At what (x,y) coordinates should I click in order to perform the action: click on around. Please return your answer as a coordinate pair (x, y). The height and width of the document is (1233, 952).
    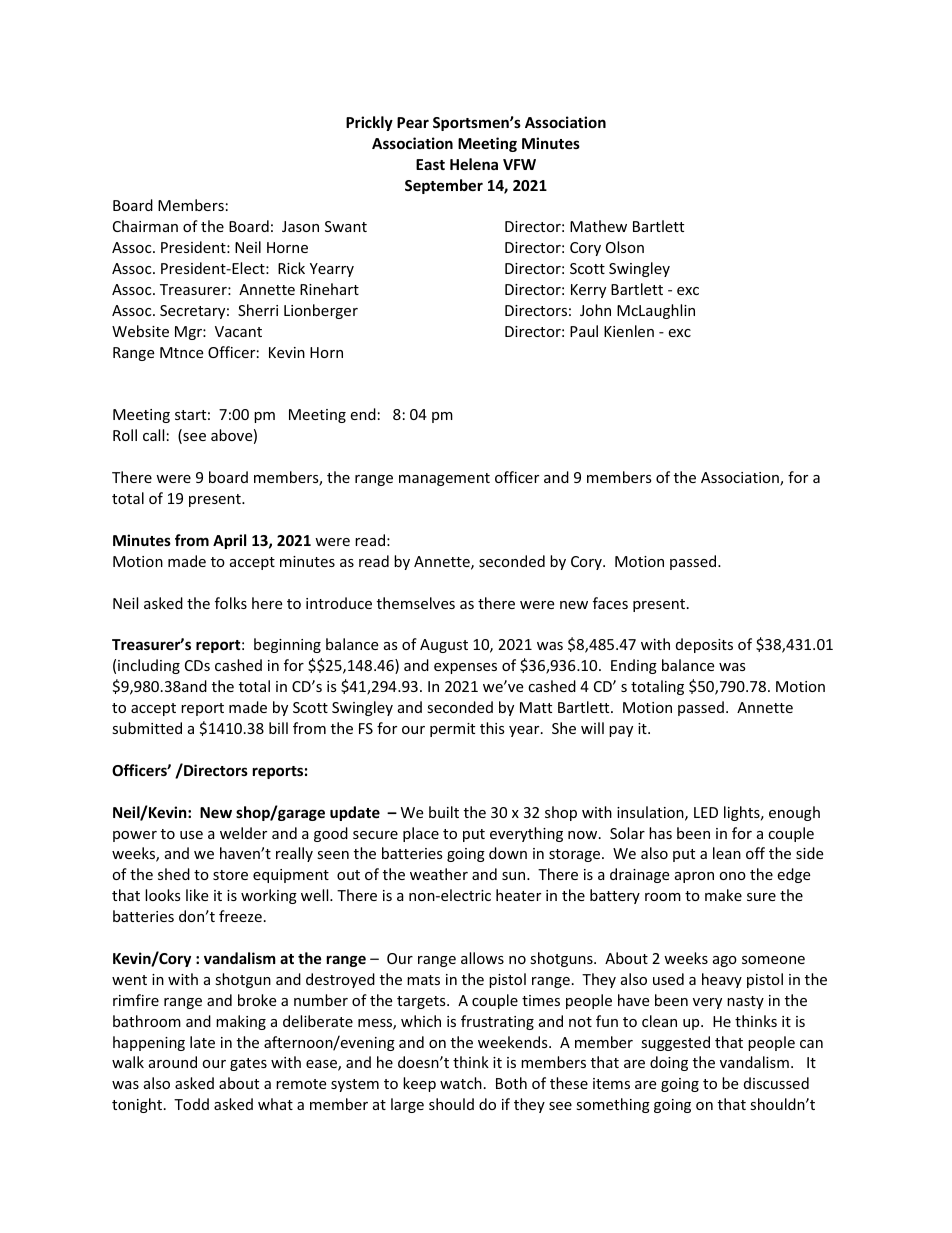
    Looking at the image, I should click on (173, 1062).
